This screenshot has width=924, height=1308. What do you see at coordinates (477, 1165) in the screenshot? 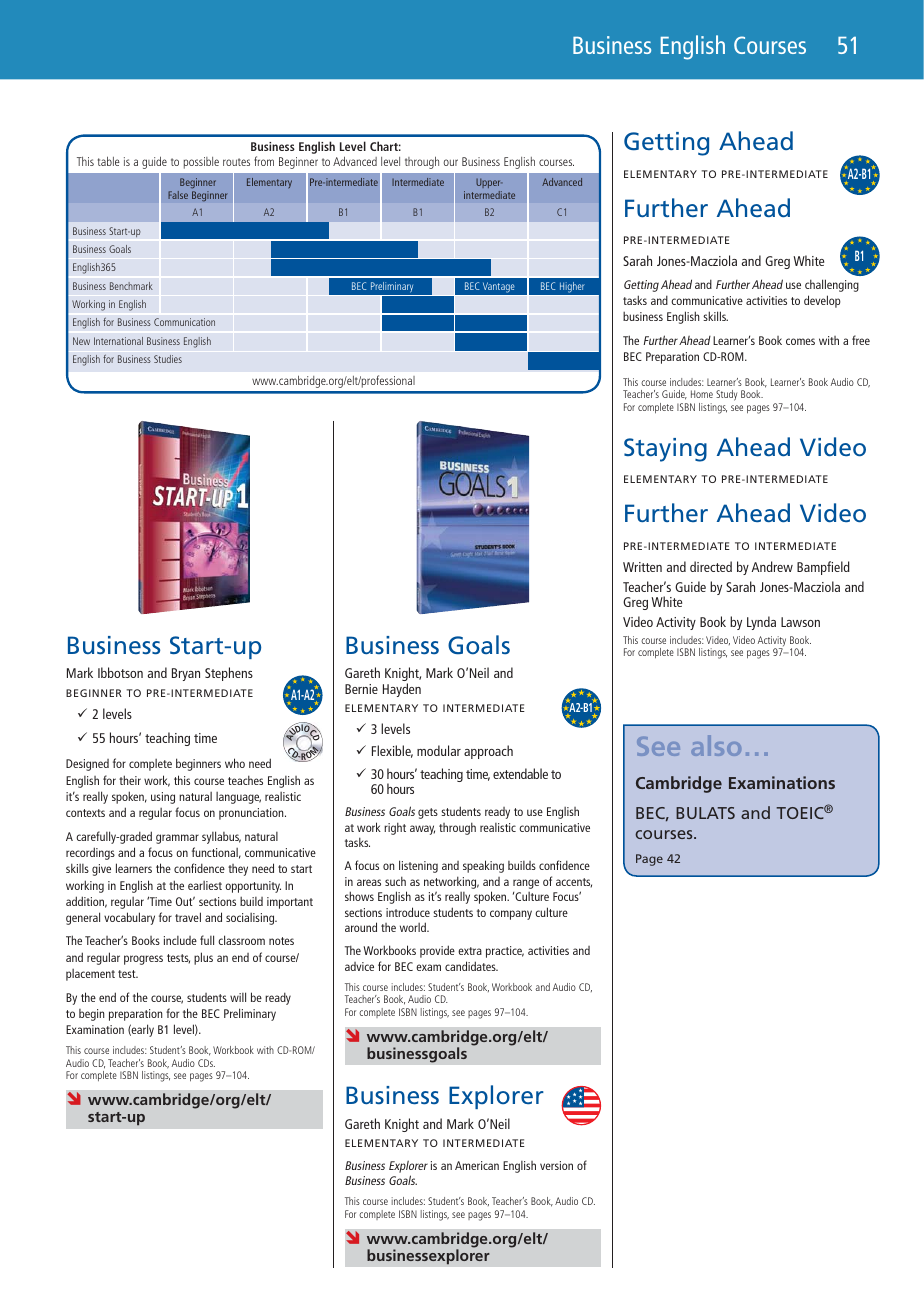
I see `American` at bounding box center [477, 1165].
